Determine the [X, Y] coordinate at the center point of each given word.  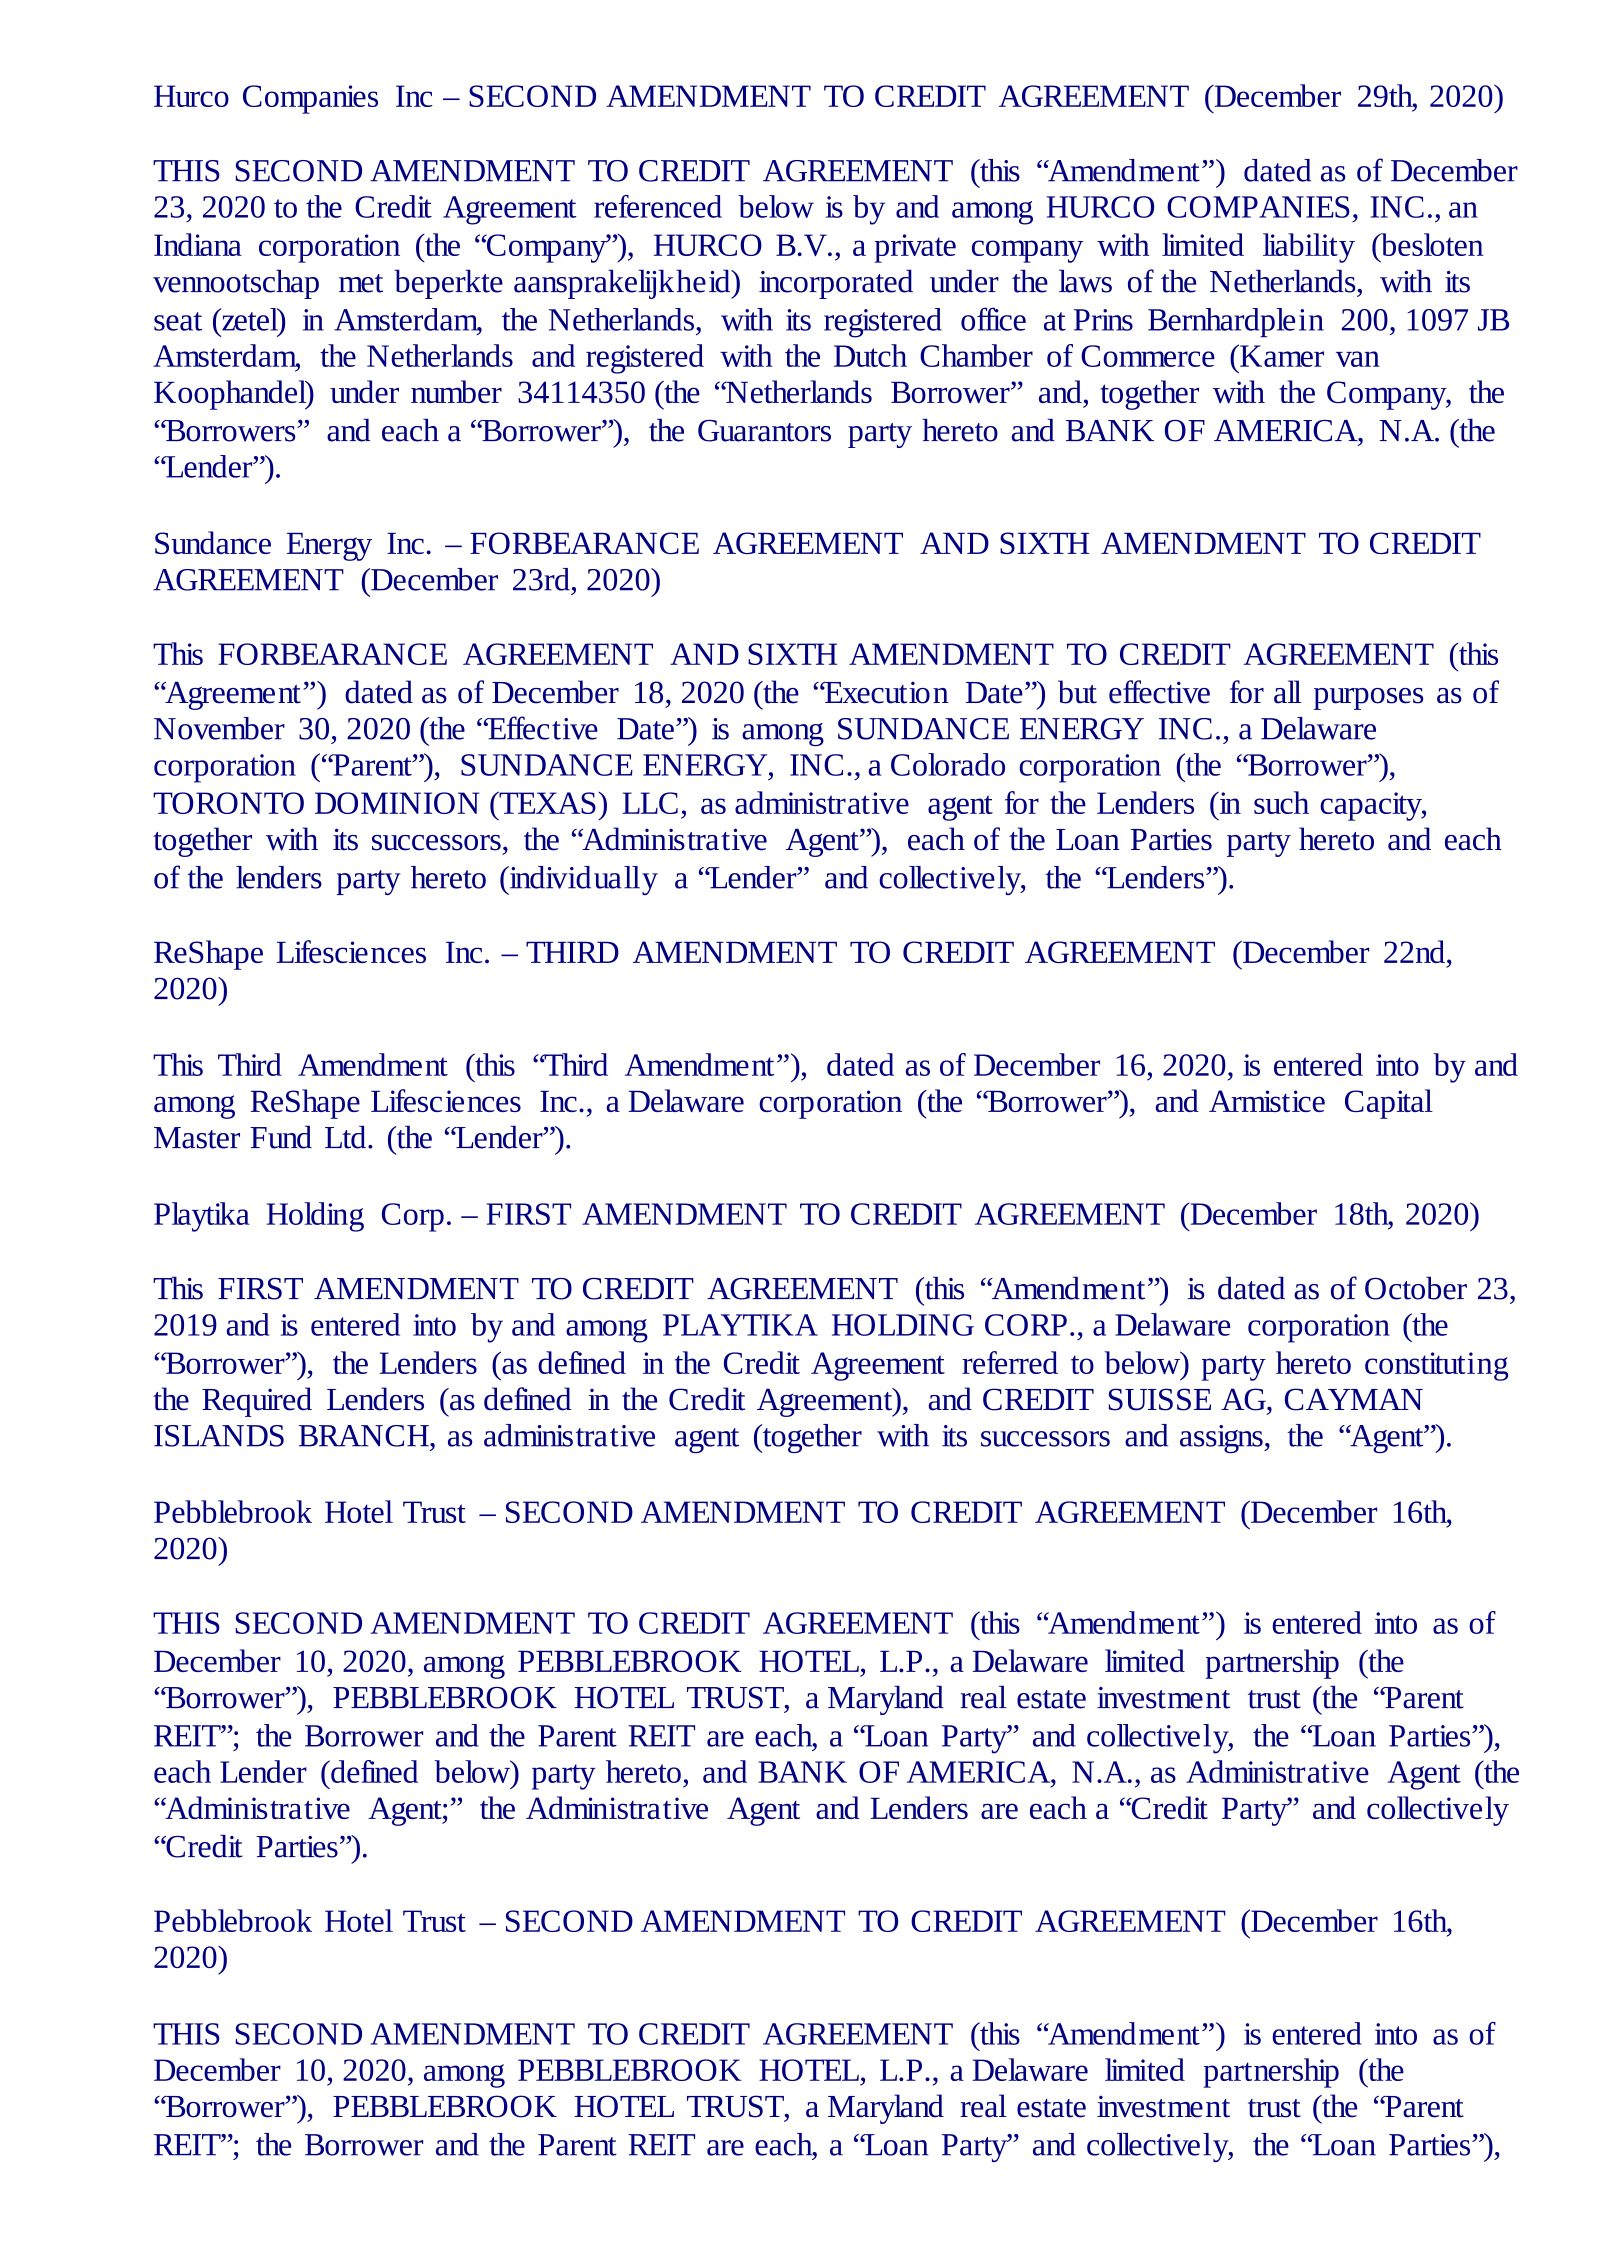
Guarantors [764, 431]
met [361, 283]
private [915, 248]
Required [257, 1402]
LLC [650, 803]
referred [1010, 1362]
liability [1309, 248]
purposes [1368, 699]
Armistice [1267, 1101]
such [1281, 802]
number [456, 391]
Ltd [345, 1137]
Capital [1389, 1104]
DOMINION [397, 803]
